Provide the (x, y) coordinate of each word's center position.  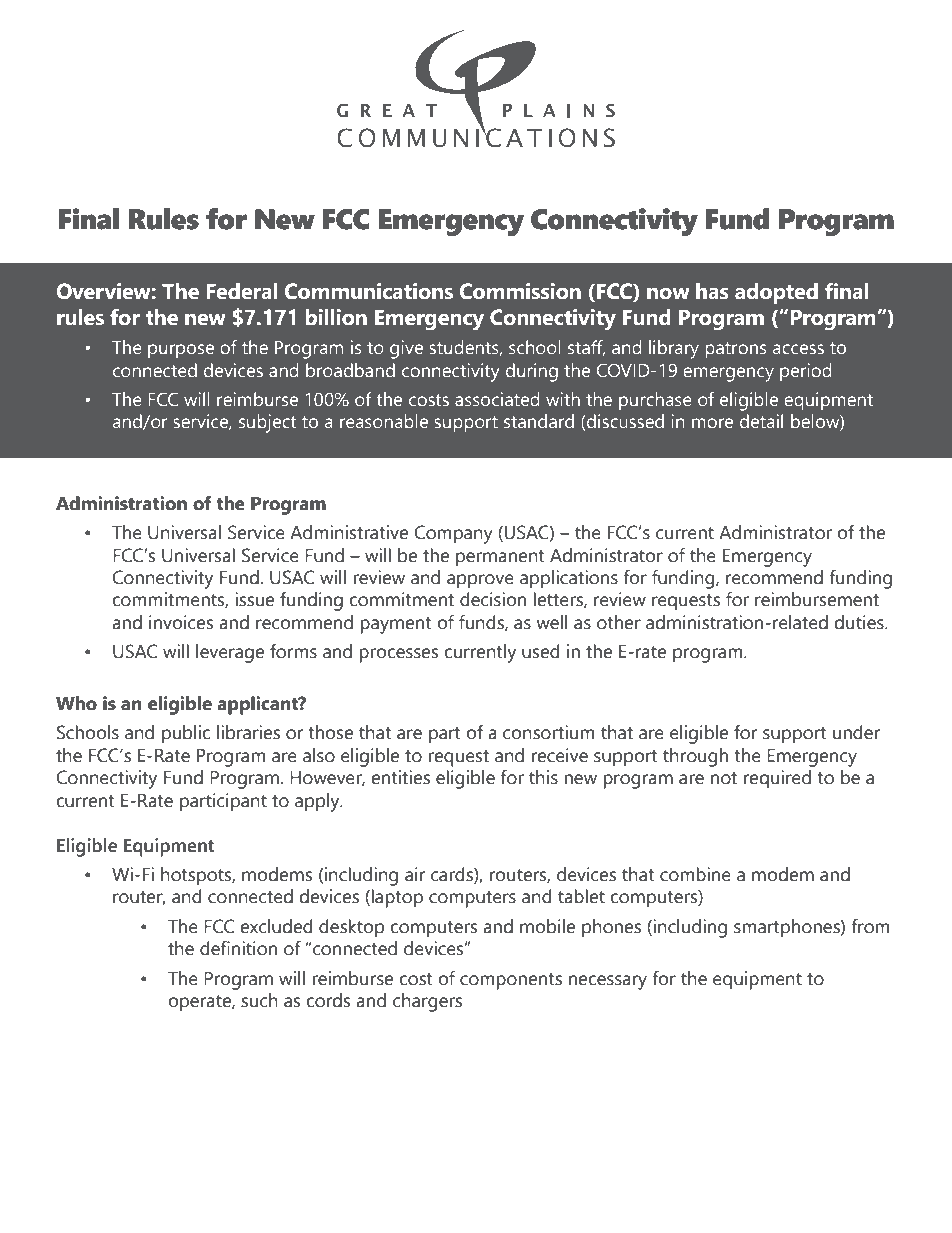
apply (318, 802)
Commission (520, 291)
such (259, 1000)
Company (453, 534)
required (777, 779)
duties (860, 622)
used (541, 651)
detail (761, 421)
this (543, 777)
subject (267, 423)
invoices (181, 622)
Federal (241, 291)
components (511, 981)
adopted (776, 293)
